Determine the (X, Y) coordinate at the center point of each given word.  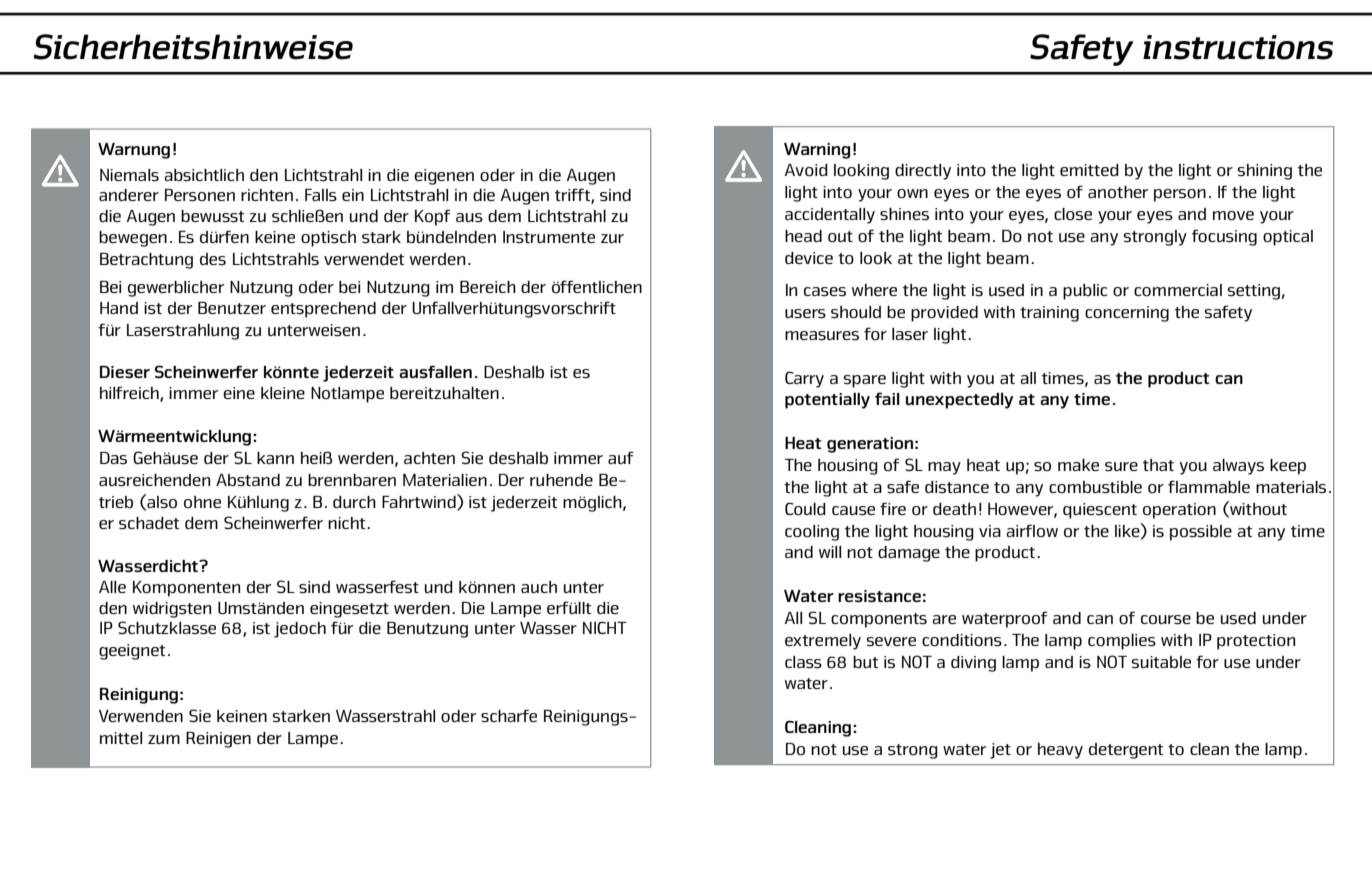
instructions (1238, 47)
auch (539, 587)
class (803, 662)
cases (825, 291)
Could (805, 508)
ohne (202, 502)
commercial (1178, 290)
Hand (119, 308)
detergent (1126, 751)
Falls (321, 195)
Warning (817, 151)
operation (1179, 511)
